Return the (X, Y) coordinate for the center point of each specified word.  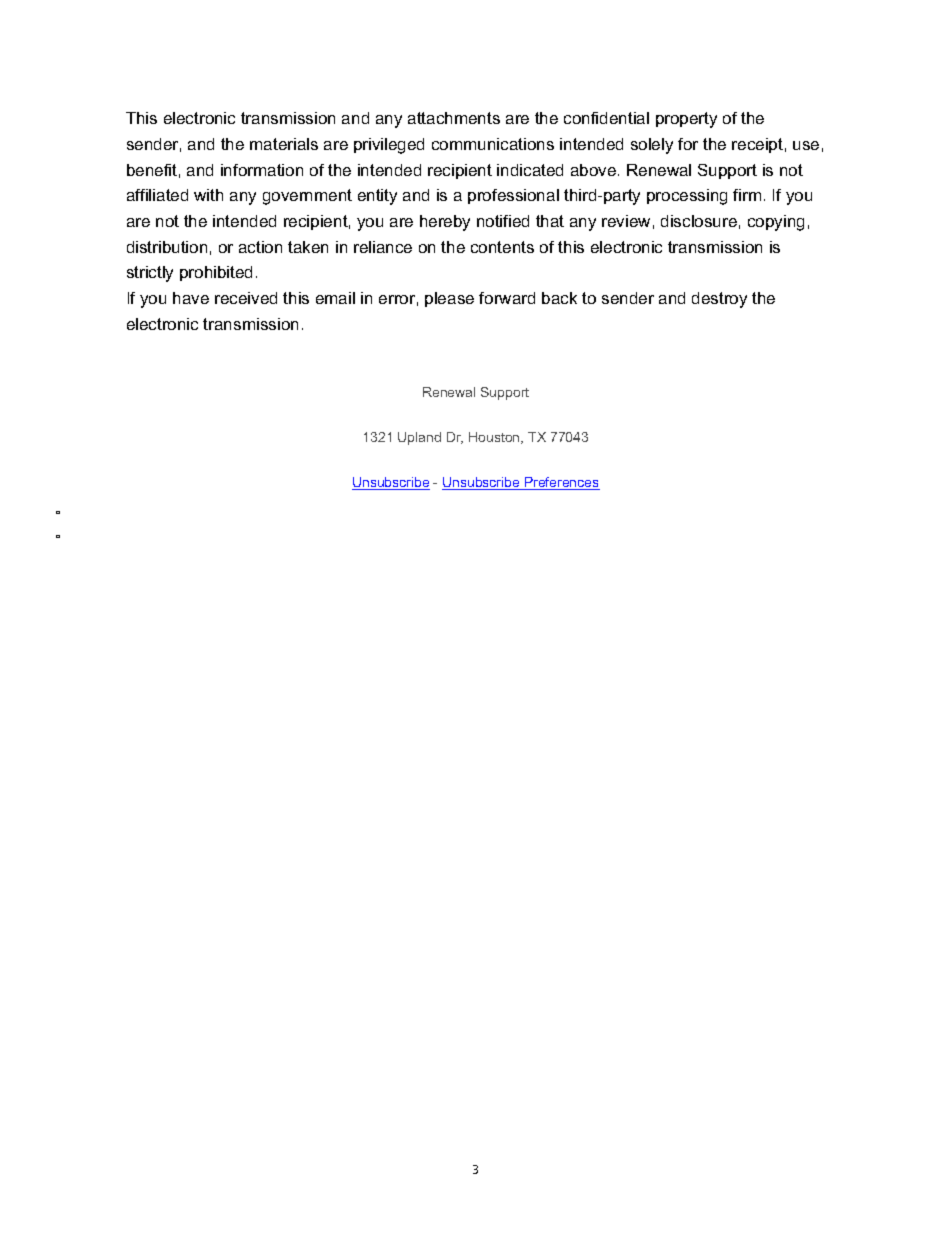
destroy (719, 300)
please (449, 299)
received (246, 298)
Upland (419, 438)
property (686, 120)
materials (284, 144)
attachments (454, 118)
